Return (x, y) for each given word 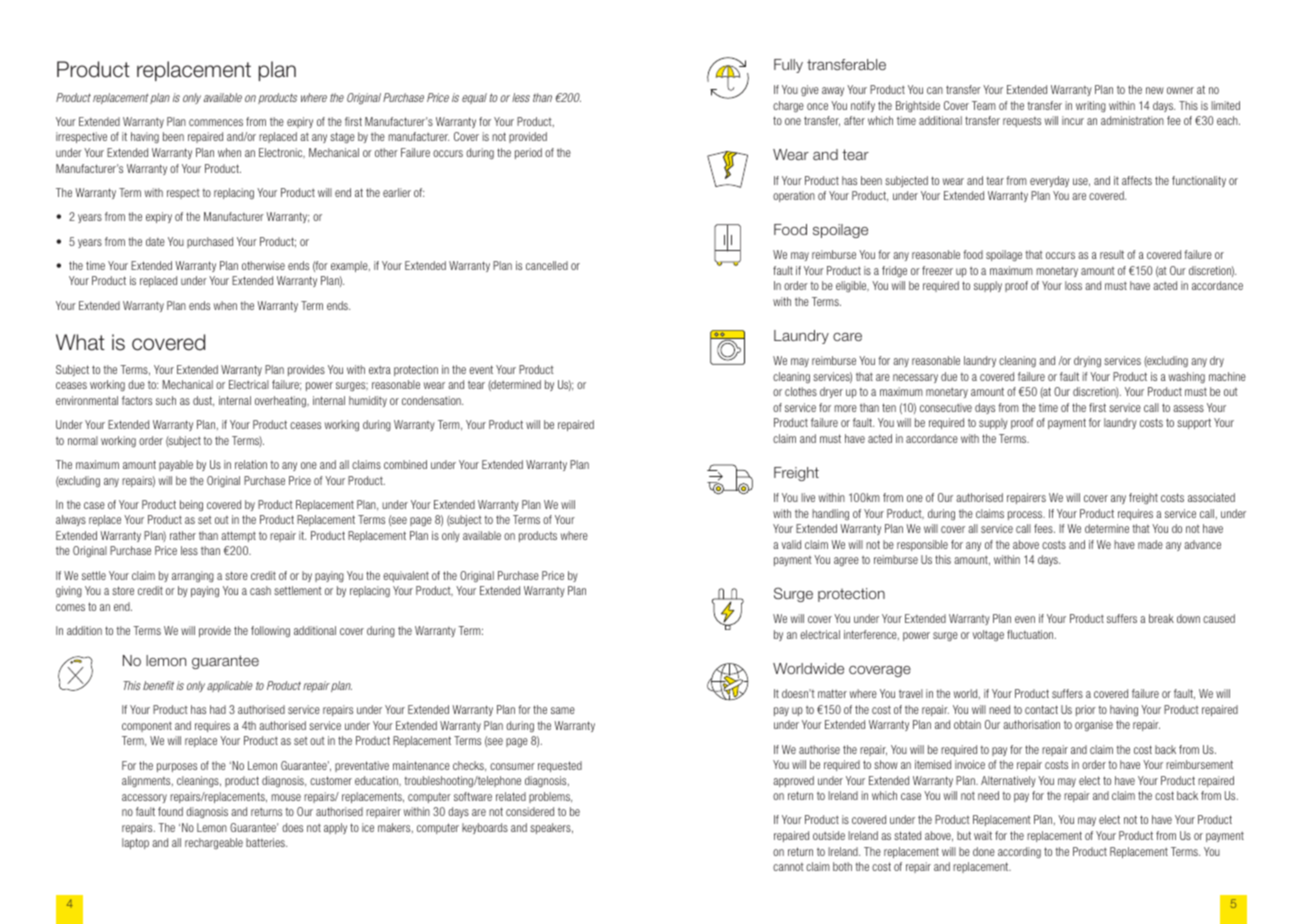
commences (216, 122)
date (155, 241)
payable (176, 465)
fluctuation (1031, 634)
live (808, 497)
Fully (788, 66)
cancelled (547, 265)
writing (1091, 106)
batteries (266, 842)
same (563, 710)
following (270, 631)
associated (1211, 497)
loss (1073, 285)
